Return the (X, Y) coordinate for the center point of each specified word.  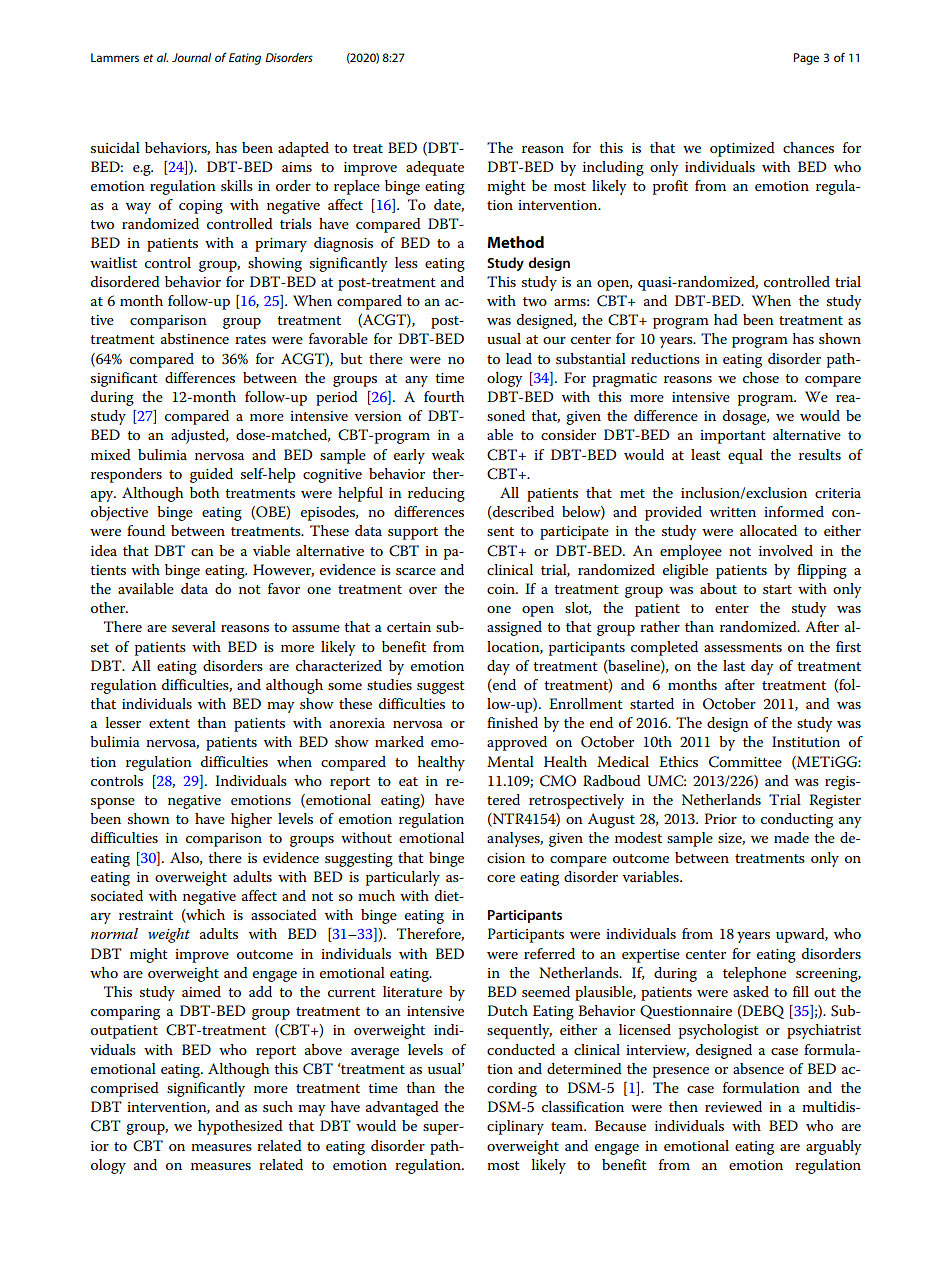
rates (250, 339)
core (501, 878)
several (194, 626)
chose (761, 377)
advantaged (402, 1108)
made (791, 837)
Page (806, 59)
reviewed (733, 1106)
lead (519, 358)
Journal (191, 57)
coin (502, 589)
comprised (125, 1089)
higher (251, 820)
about (718, 588)
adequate (435, 168)
